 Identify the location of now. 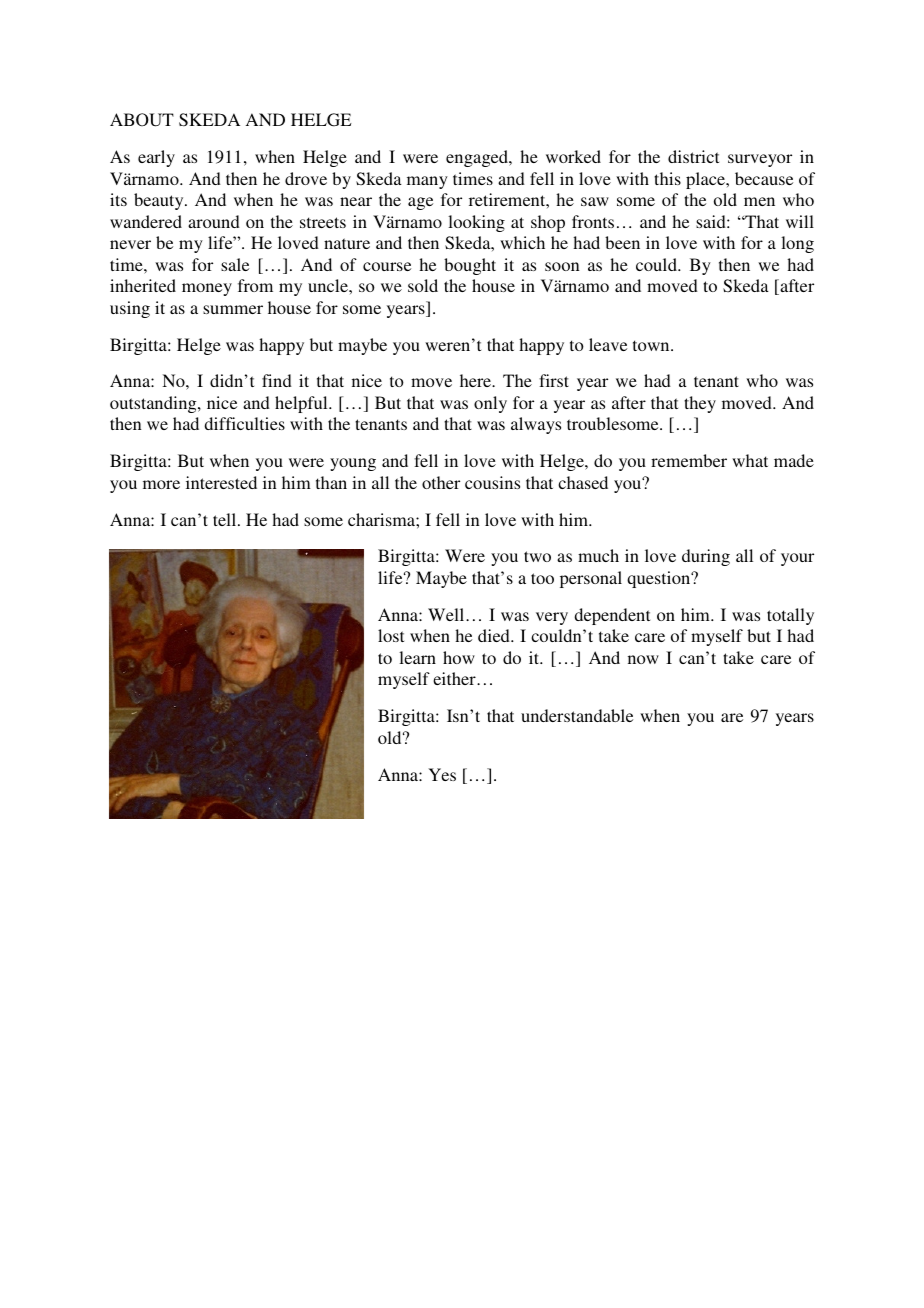
(643, 659).
